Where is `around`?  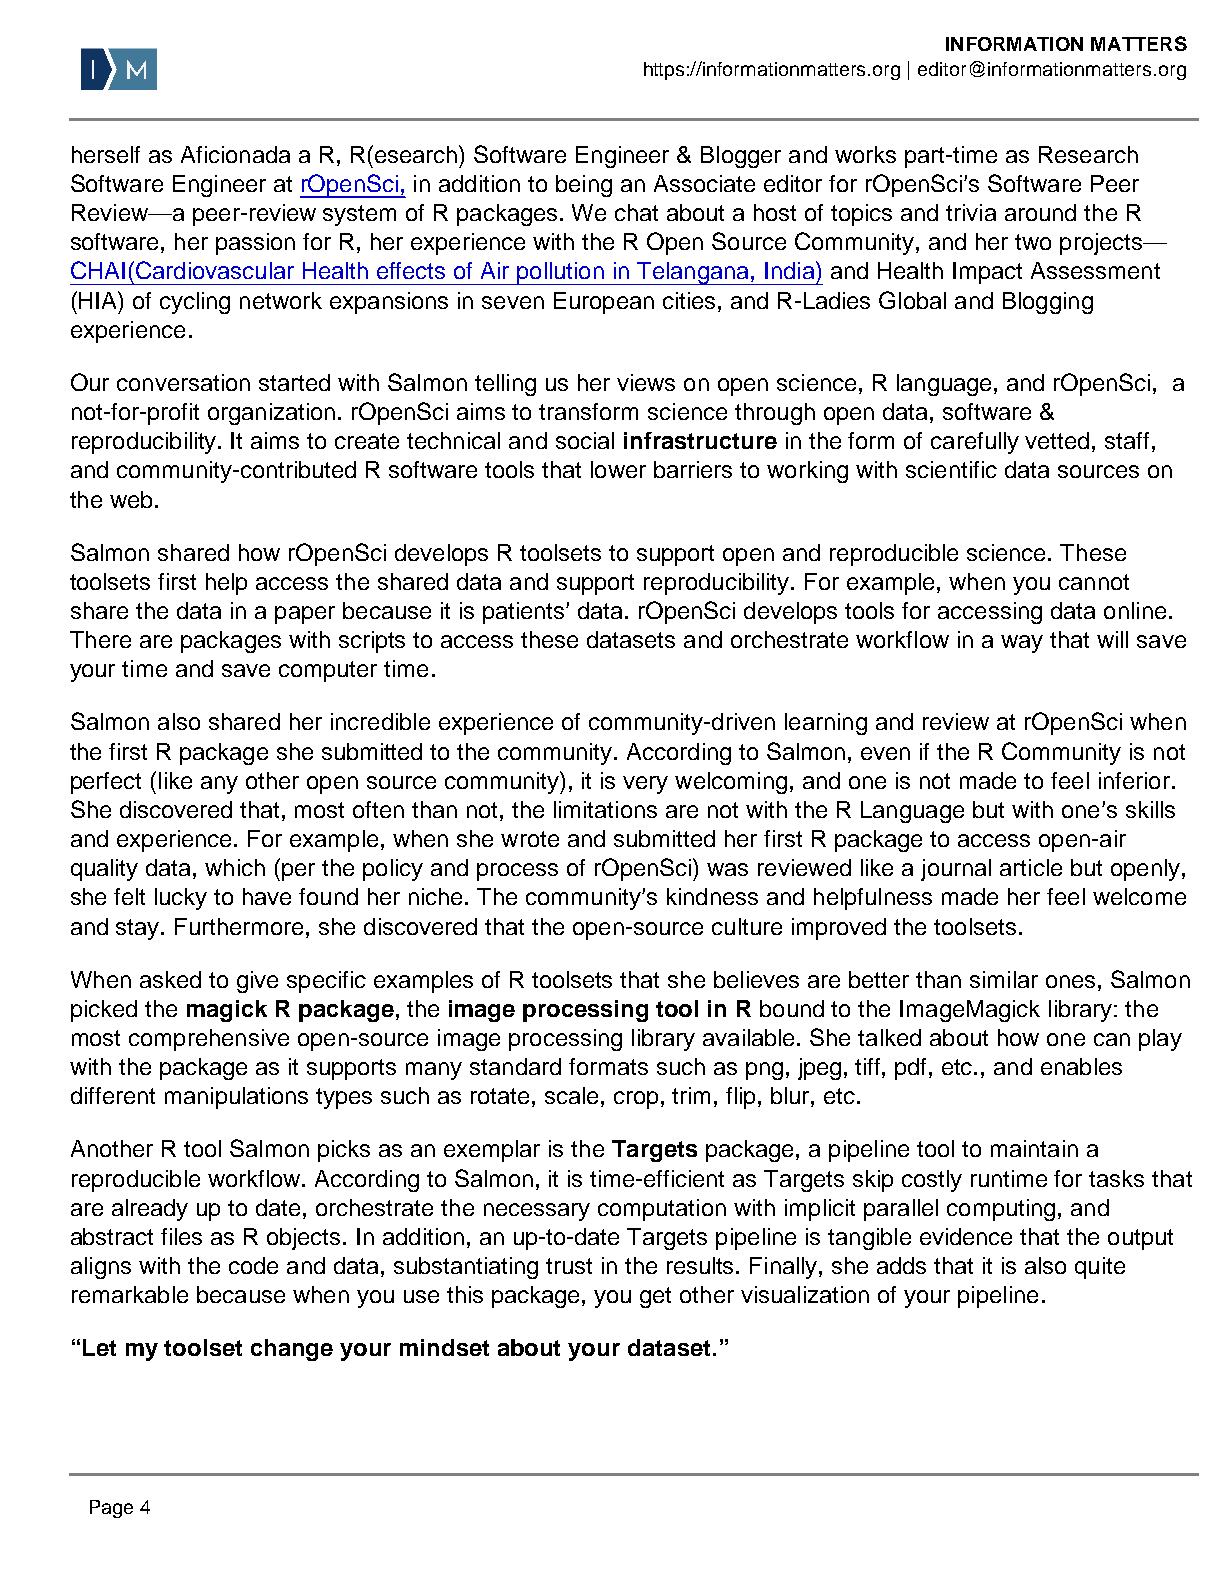 around is located at coordinates (1040, 212).
